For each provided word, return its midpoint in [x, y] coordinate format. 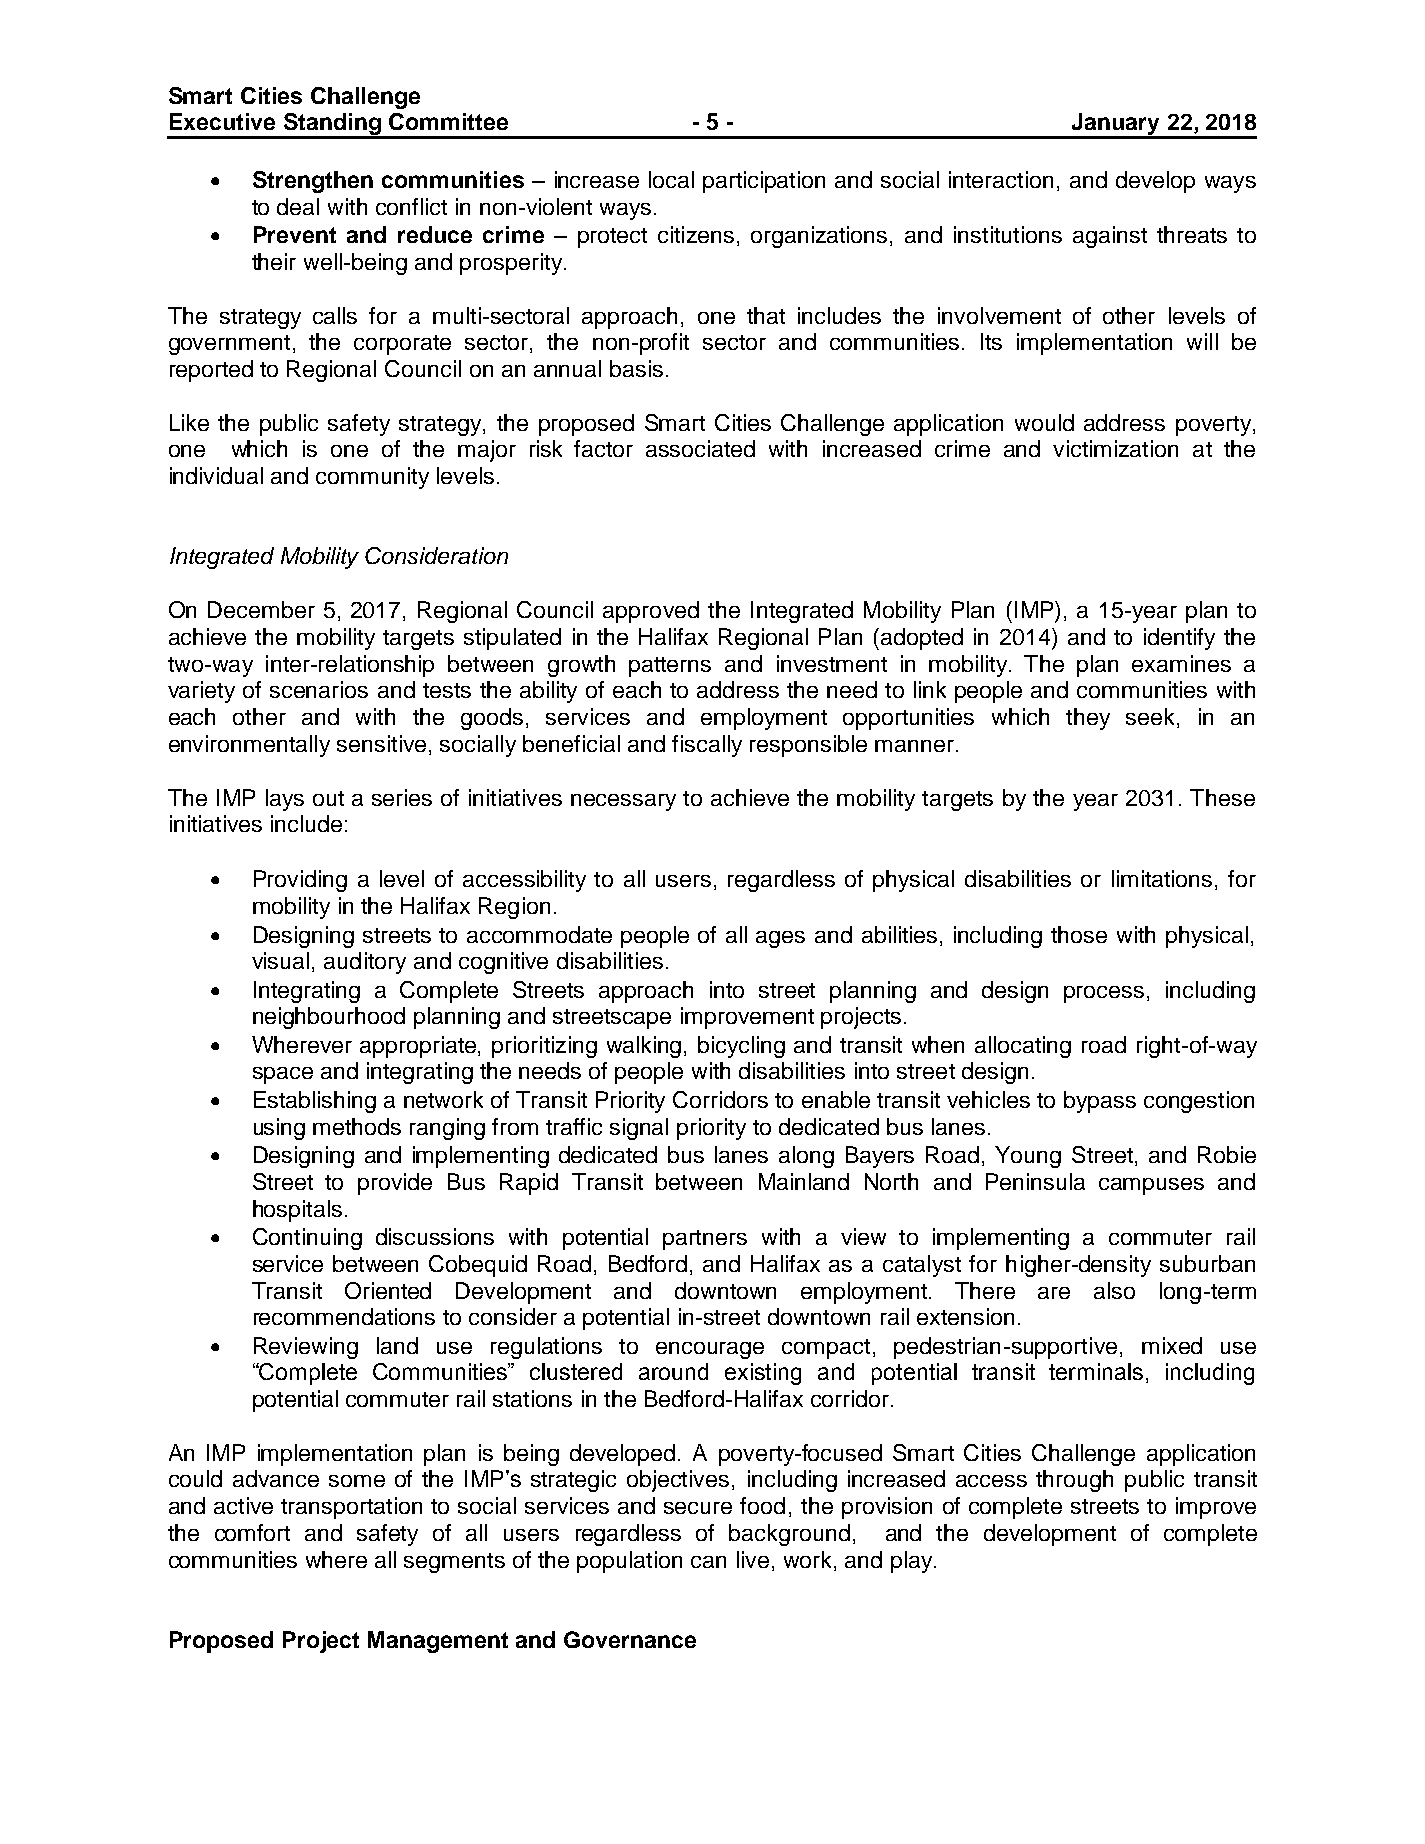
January [1115, 125]
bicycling [741, 1047]
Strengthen [313, 182]
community [372, 478]
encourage [710, 1350]
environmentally [249, 746]
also [1114, 1290]
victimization [1115, 448]
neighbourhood [329, 1018]
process [1104, 994]
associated [700, 448]
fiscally [707, 746]
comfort [252, 1532]
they [1088, 719]
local [671, 179]
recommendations [344, 1316]
